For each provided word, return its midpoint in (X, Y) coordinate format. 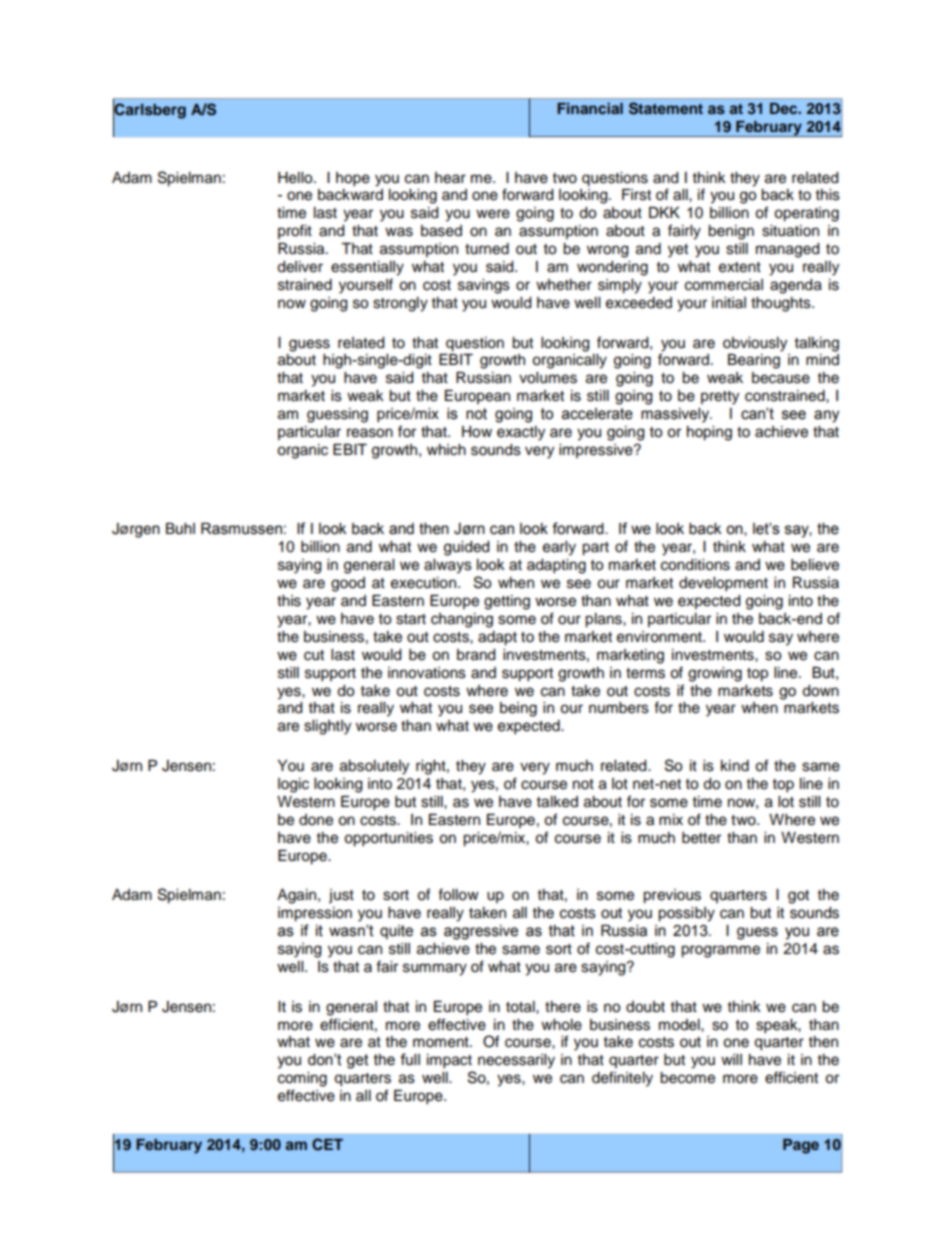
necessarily (516, 1061)
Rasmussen (241, 529)
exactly (521, 433)
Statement (666, 108)
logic (293, 785)
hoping (709, 433)
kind (735, 766)
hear (450, 178)
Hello (296, 178)
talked (557, 802)
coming (302, 1079)
